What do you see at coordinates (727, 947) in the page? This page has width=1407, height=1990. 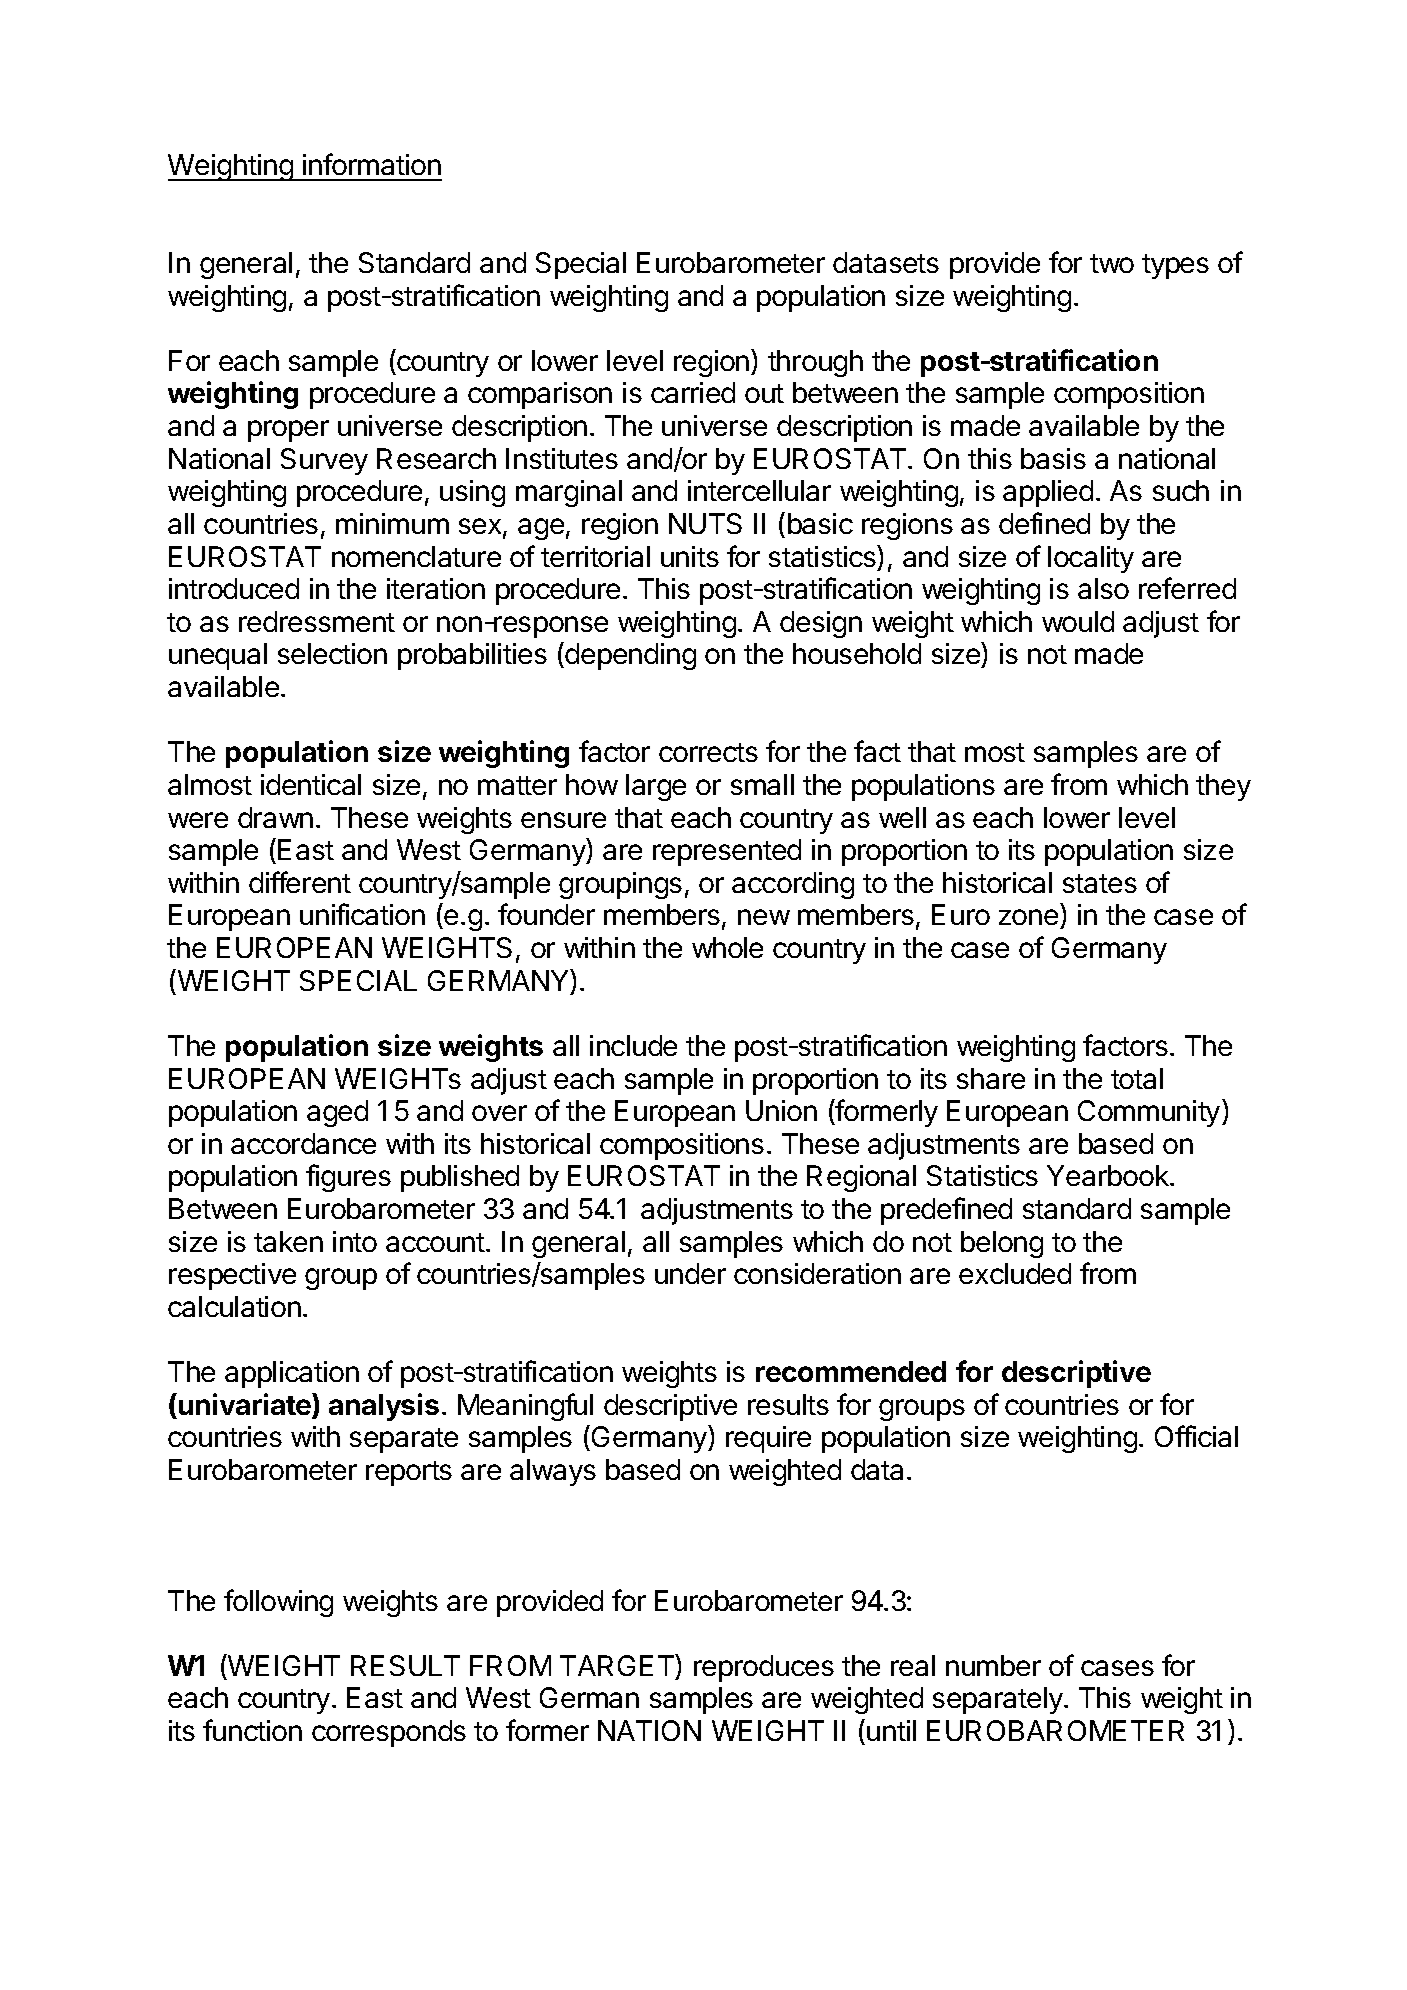 I see `whole` at bounding box center [727, 947].
